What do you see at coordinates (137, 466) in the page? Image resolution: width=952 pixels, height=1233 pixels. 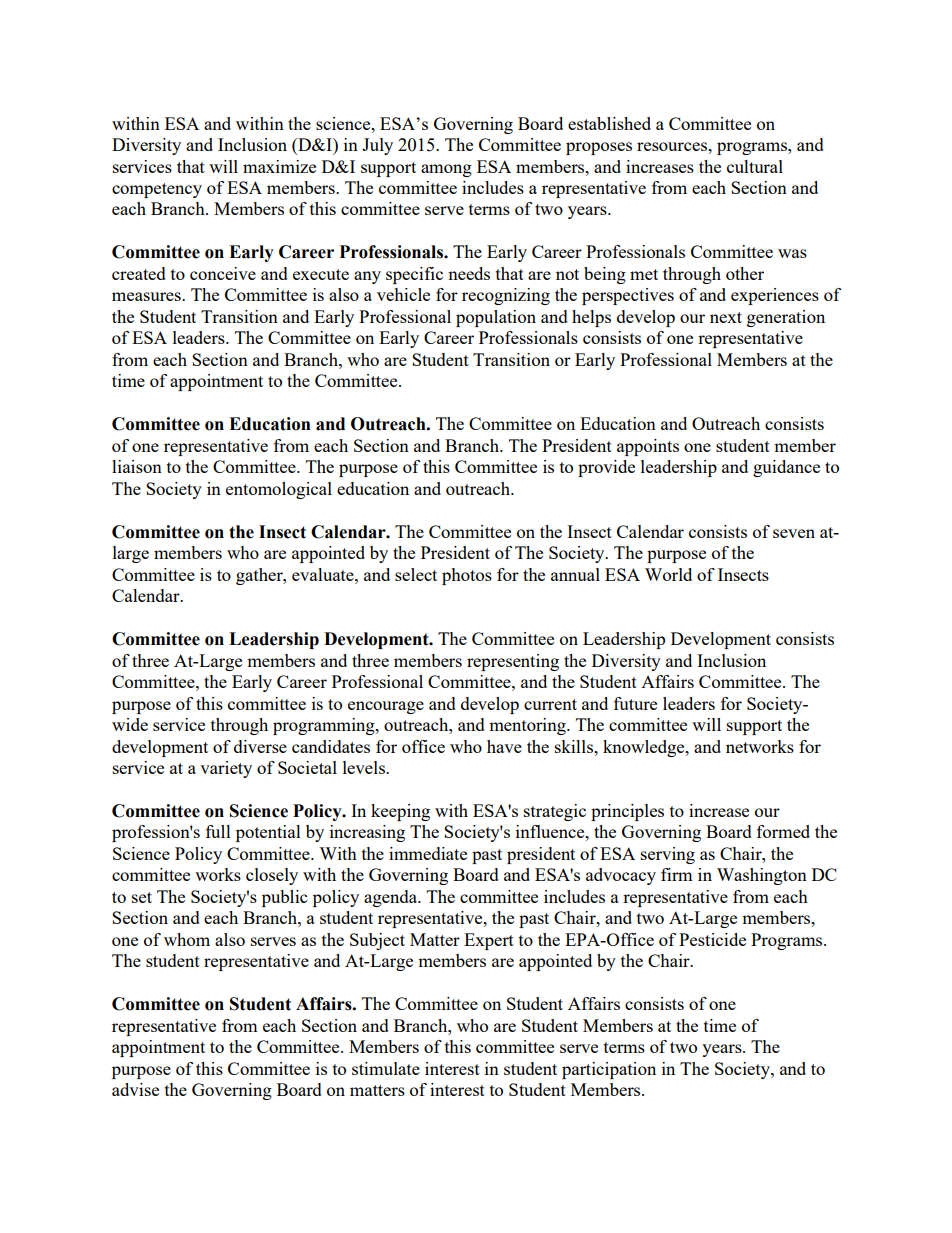 I see `liaison` at bounding box center [137, 466].
